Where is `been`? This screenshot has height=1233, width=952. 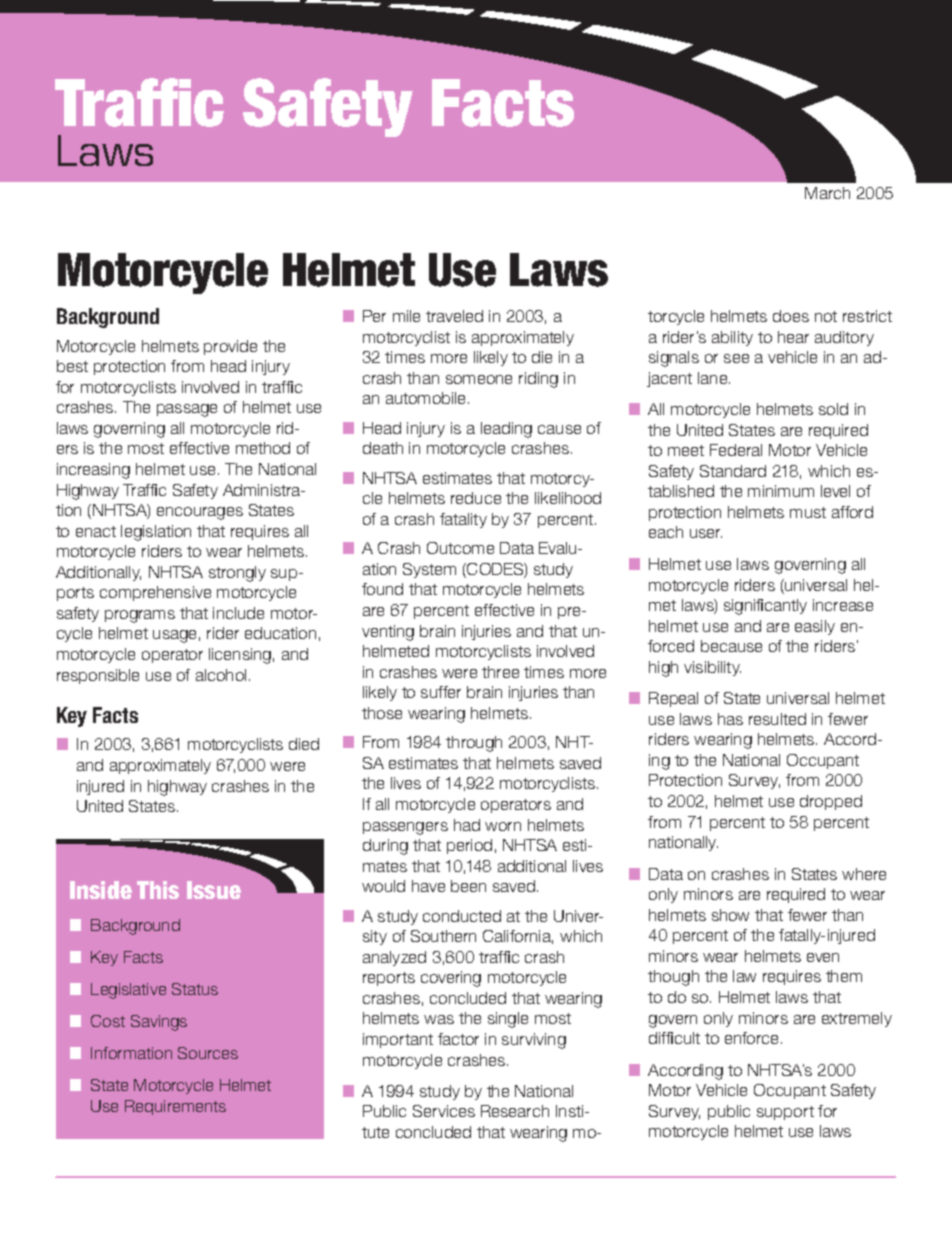
been is located at coordinates (468, 886).
